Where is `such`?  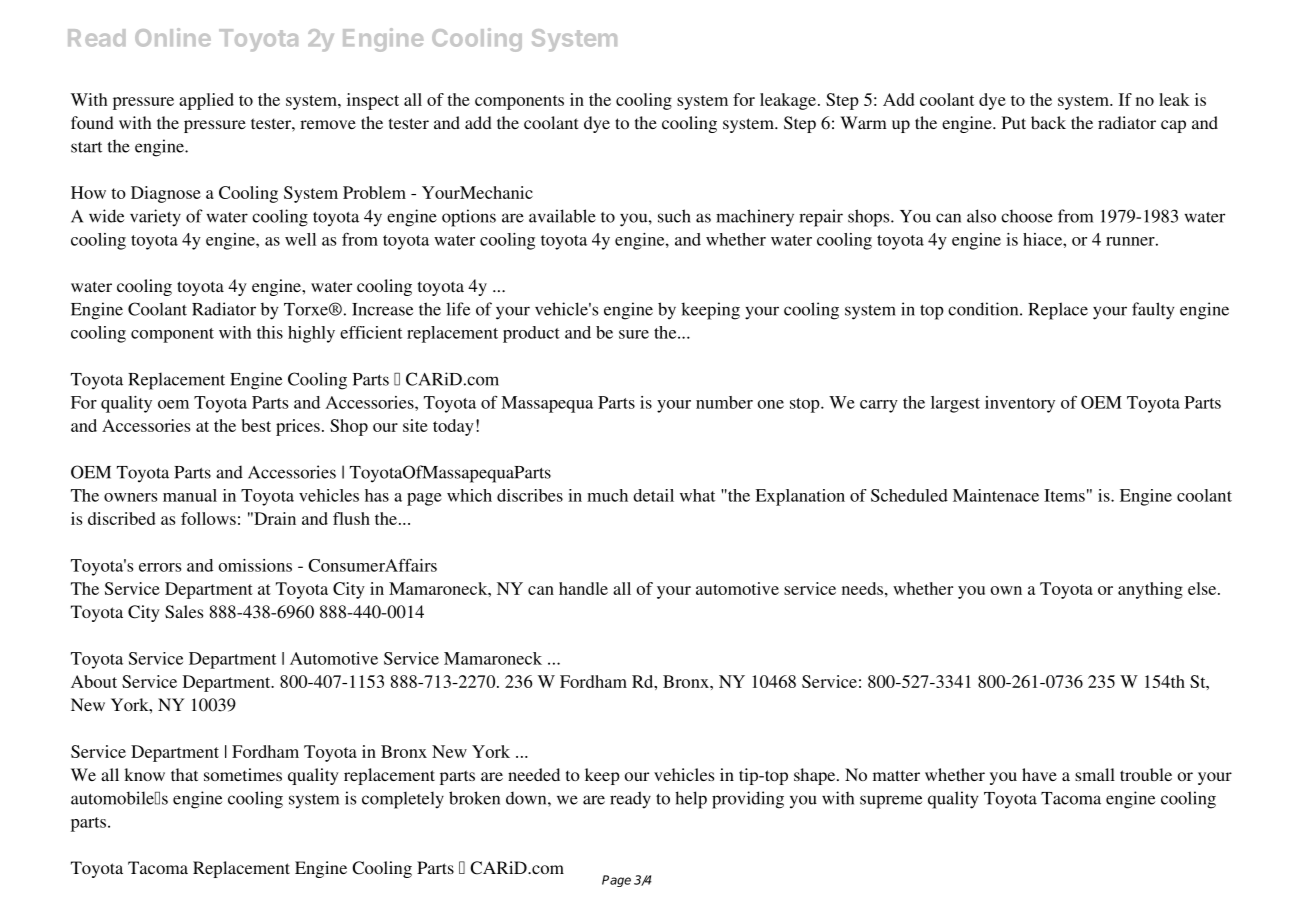 such is located at coordinates (674, 216).
